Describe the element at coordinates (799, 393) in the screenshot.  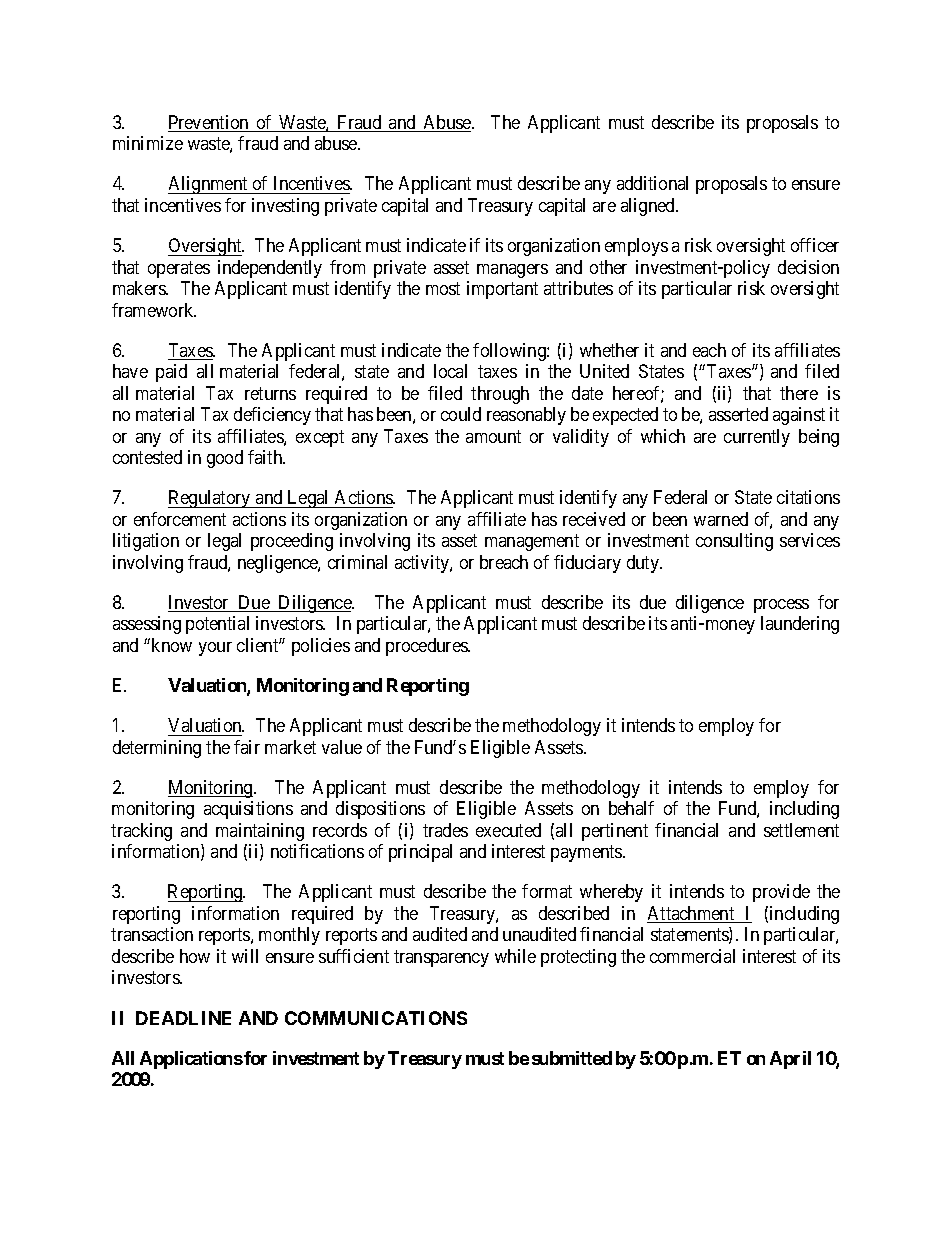
I see `there` at that location.
